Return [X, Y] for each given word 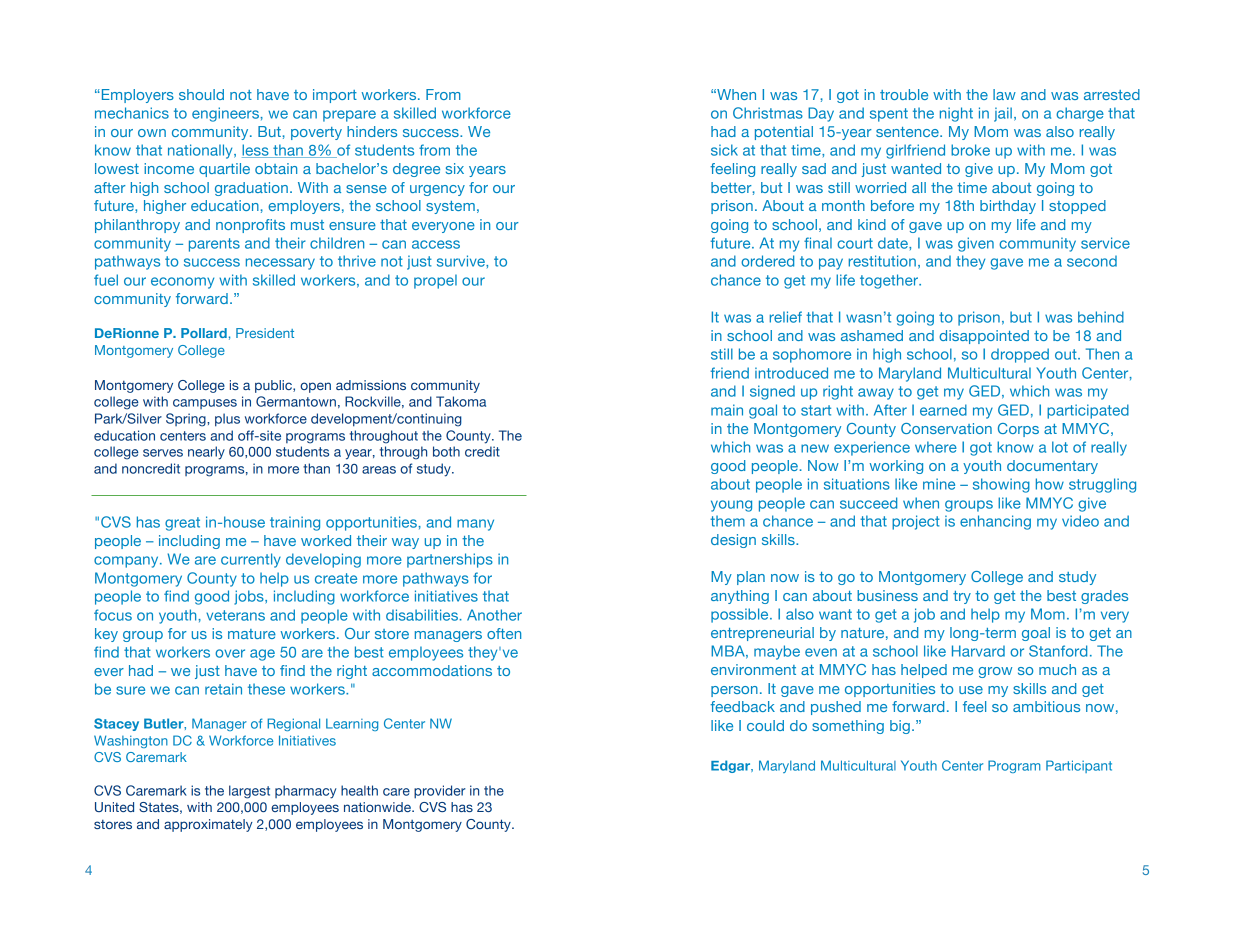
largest [249, 792]
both [446, 451]
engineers [226, 114]
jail [1003, 114]
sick [724, 150]
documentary [1052, 467]
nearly [206, 453]
